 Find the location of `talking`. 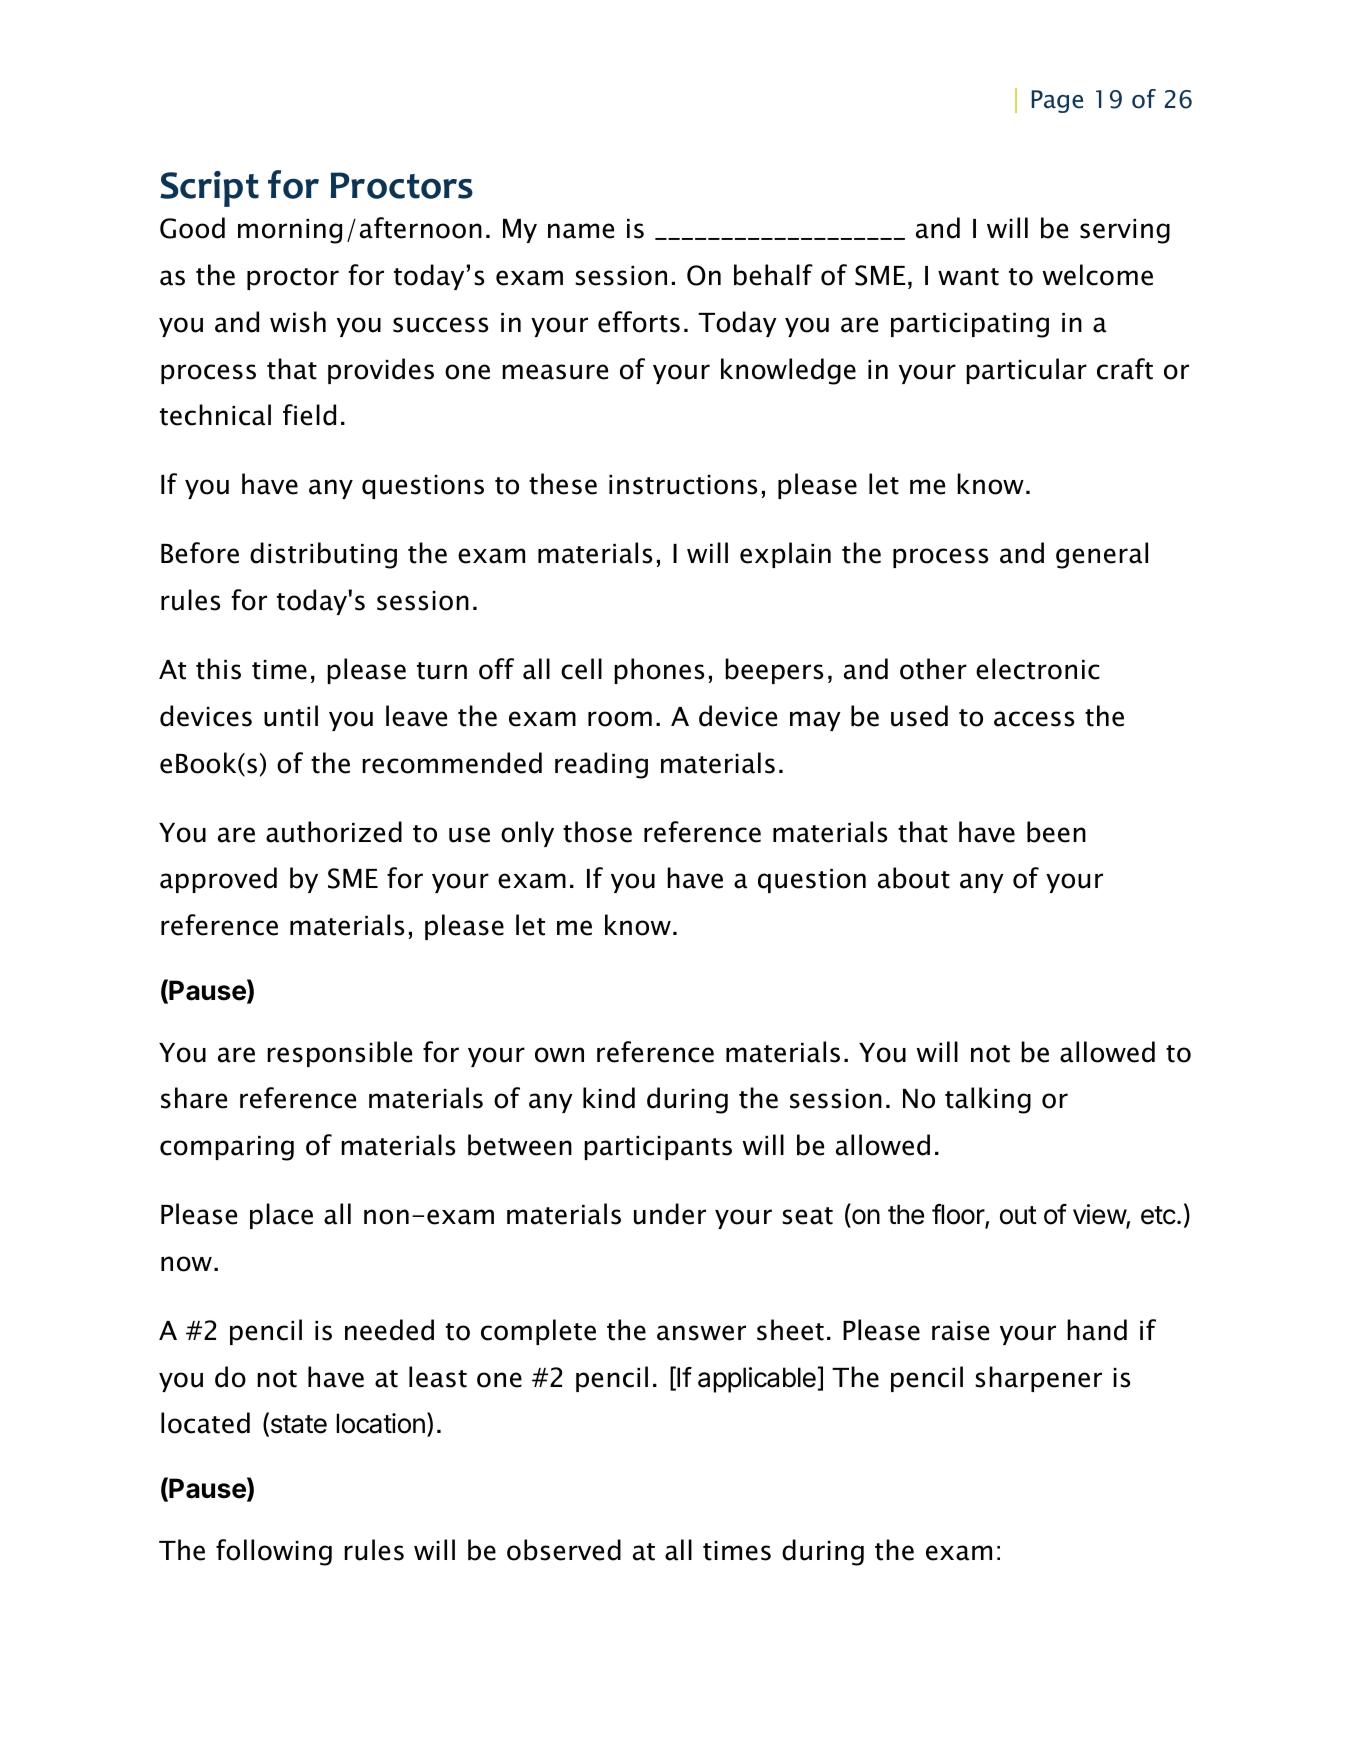

talking is located at coordinates (988, 1100).
